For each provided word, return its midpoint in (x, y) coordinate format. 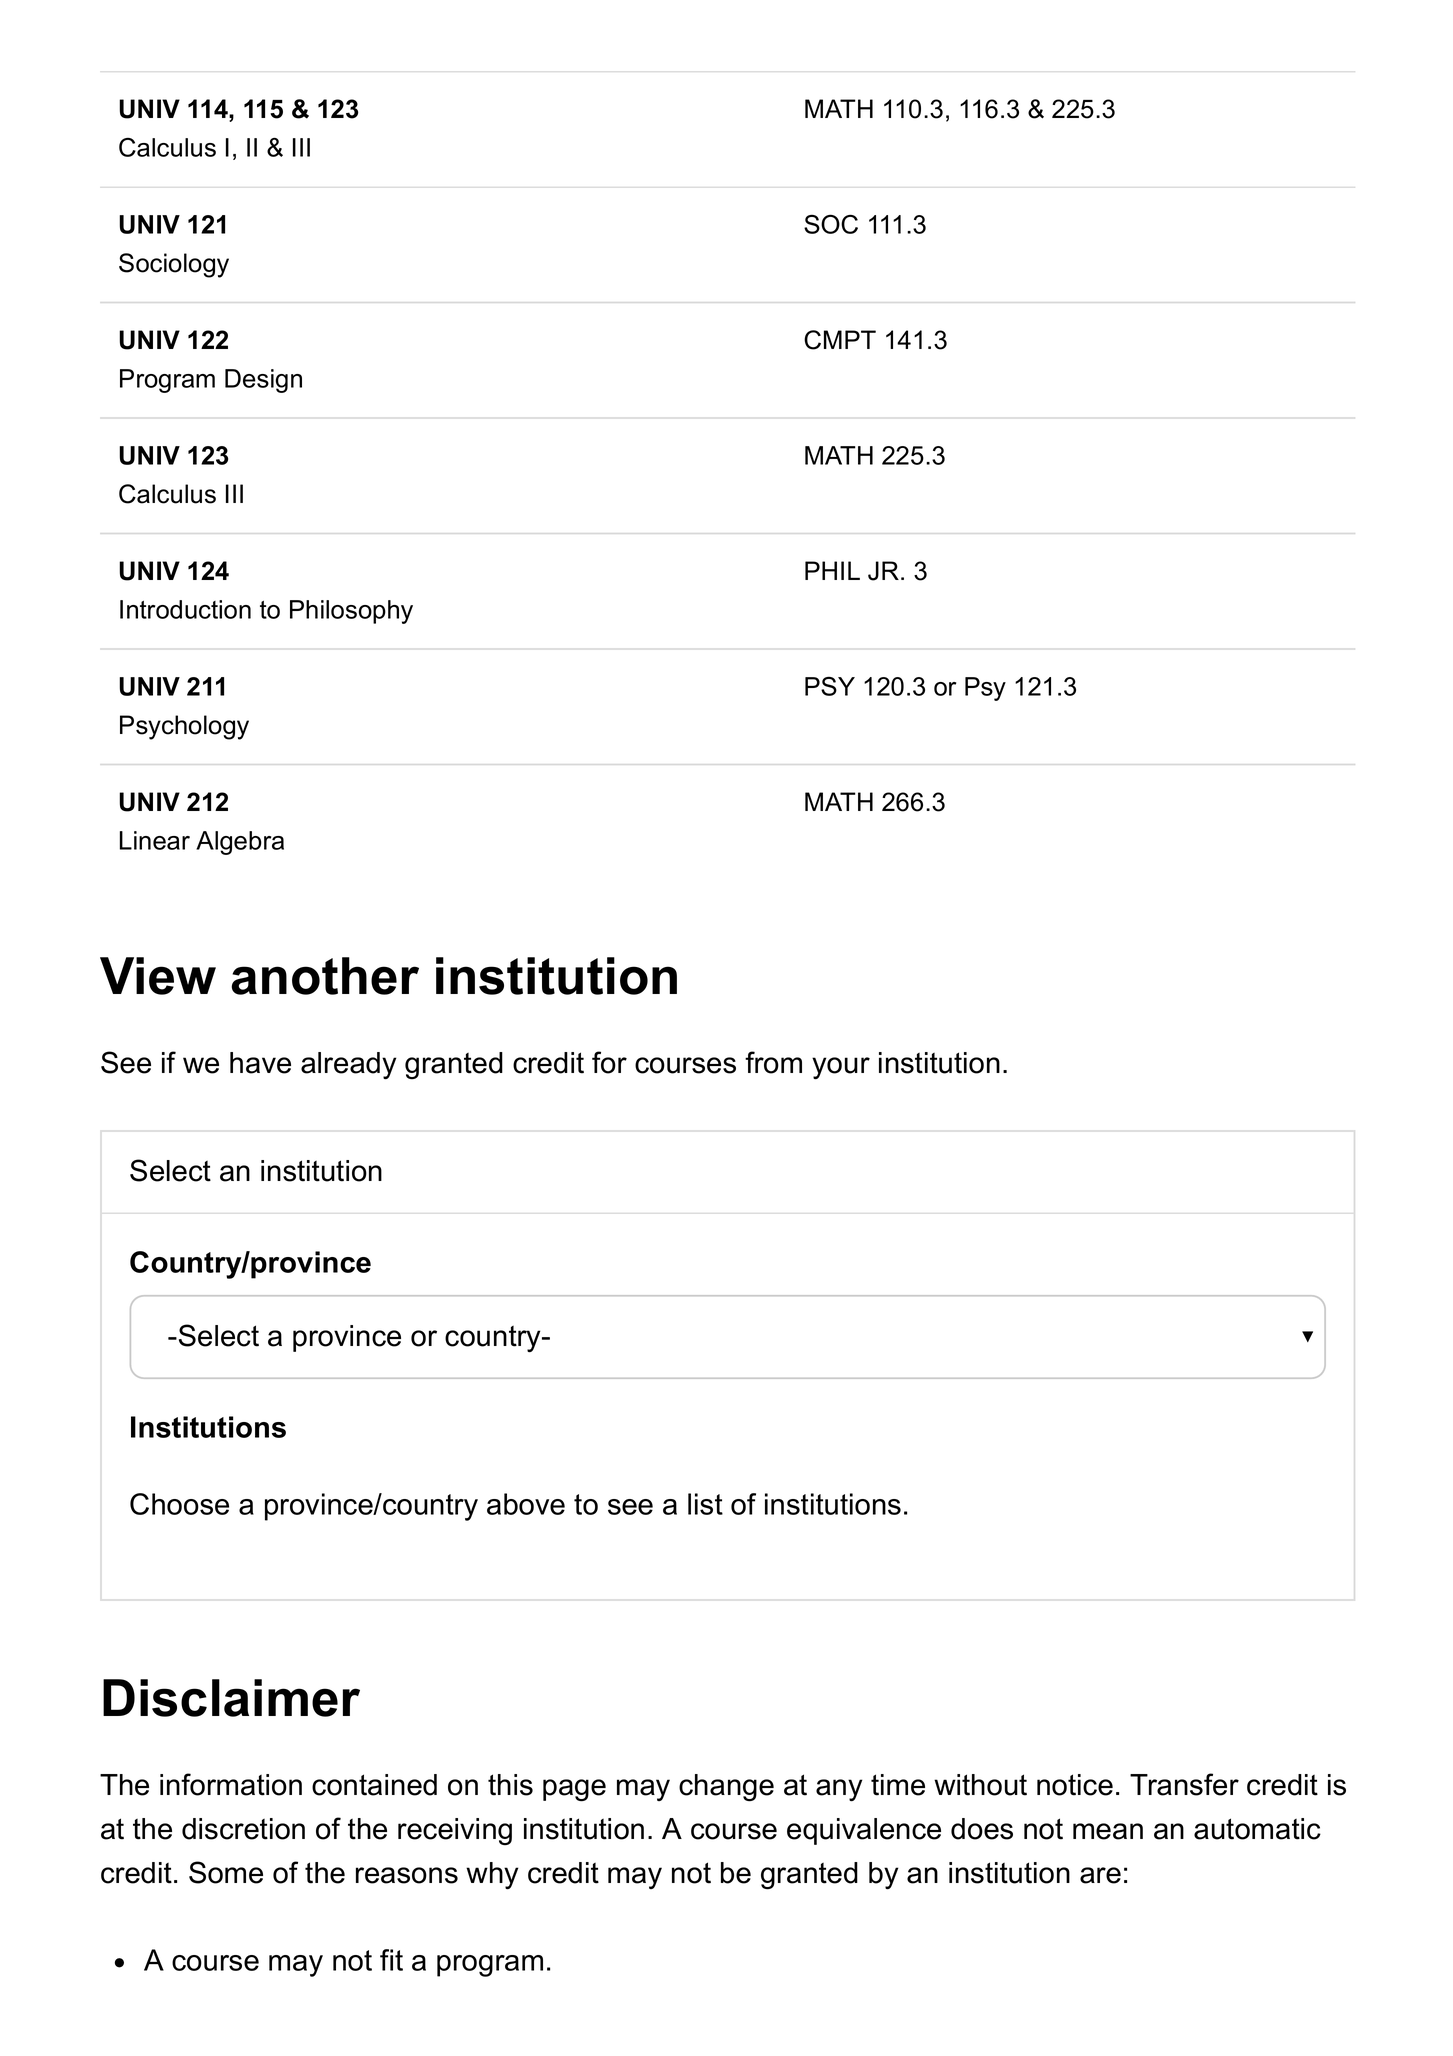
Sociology (174, 265)
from (773, 1062)
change (726, 1788)
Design (263, 381)
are (1100, 1875)
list (705, 1504)
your (841, 1068)
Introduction (185, 609)
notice (1075, 1785)
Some (226, 1872)
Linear (155, 840)
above (526, 1504)
